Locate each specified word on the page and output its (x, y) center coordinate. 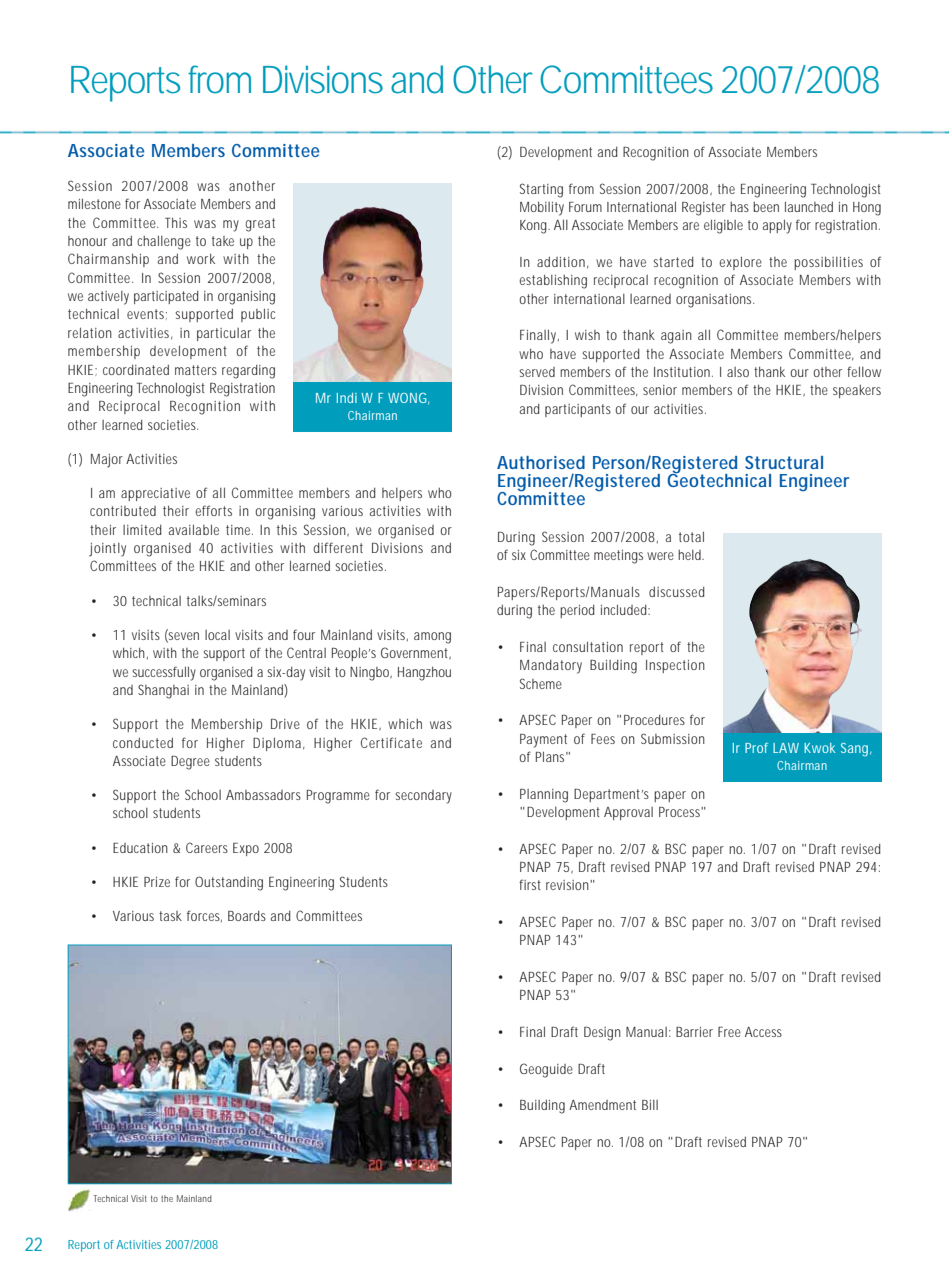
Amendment (602, 1105)
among (432, 638)
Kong (535, 227)
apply (777, 226)
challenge (164, 242)
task (170, 916)
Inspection (675, 666)
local (217, 635)
